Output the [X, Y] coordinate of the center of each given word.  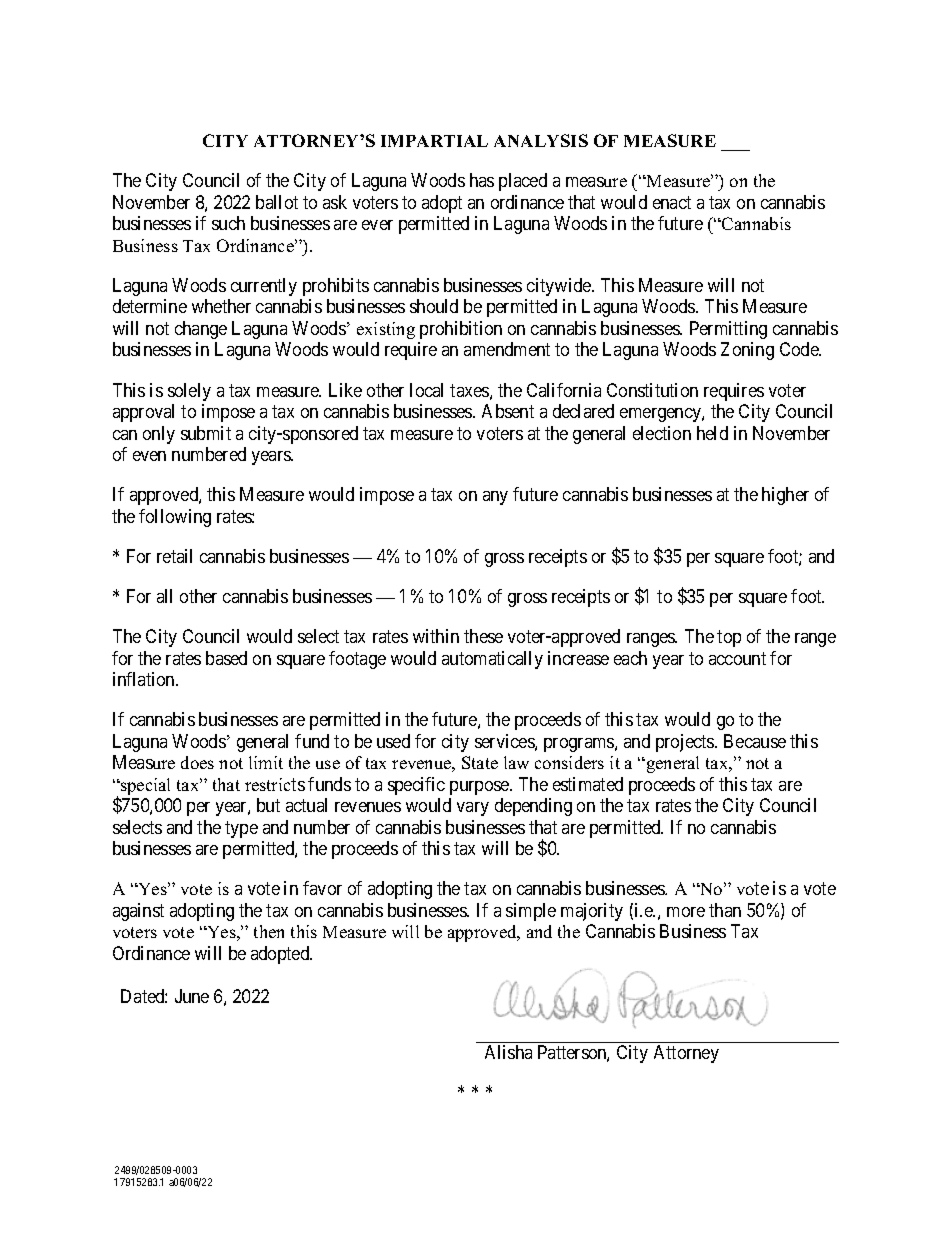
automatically [492, 660]
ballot [277, 202]
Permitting [728, 330]
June [192, 996]
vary [473, 809]
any [495, 498]
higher [785, 496]
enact [672, 202]
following [175, 518]
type [241, 829]
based [226, 658]
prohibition [461, 330]
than [725, 910]
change [201, 330]
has [482, 180]
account [737, 658]
